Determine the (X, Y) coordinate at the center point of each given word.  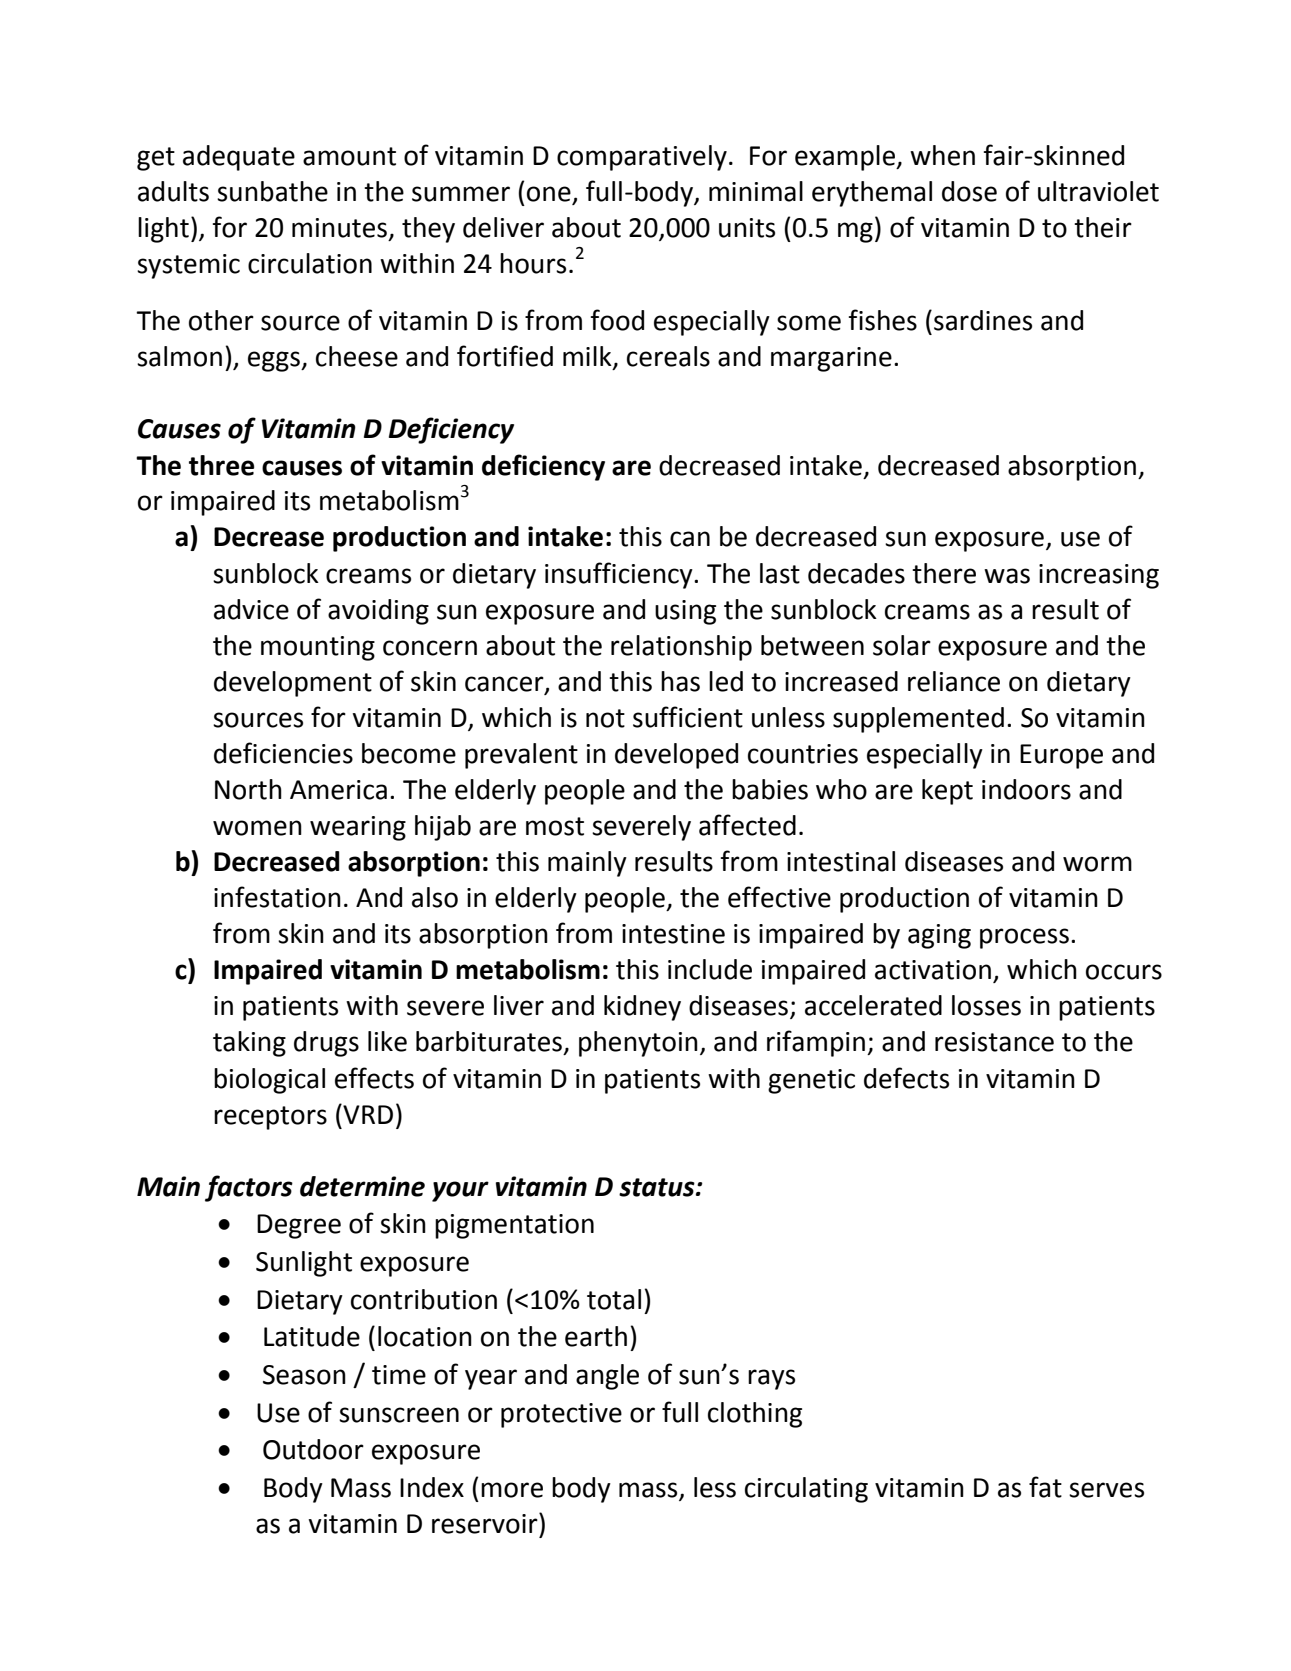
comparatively (642, 158)
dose (969, 191)
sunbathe (272, 191)
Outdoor (313, 1449)
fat (1045, 1487)
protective (561, 1415)
